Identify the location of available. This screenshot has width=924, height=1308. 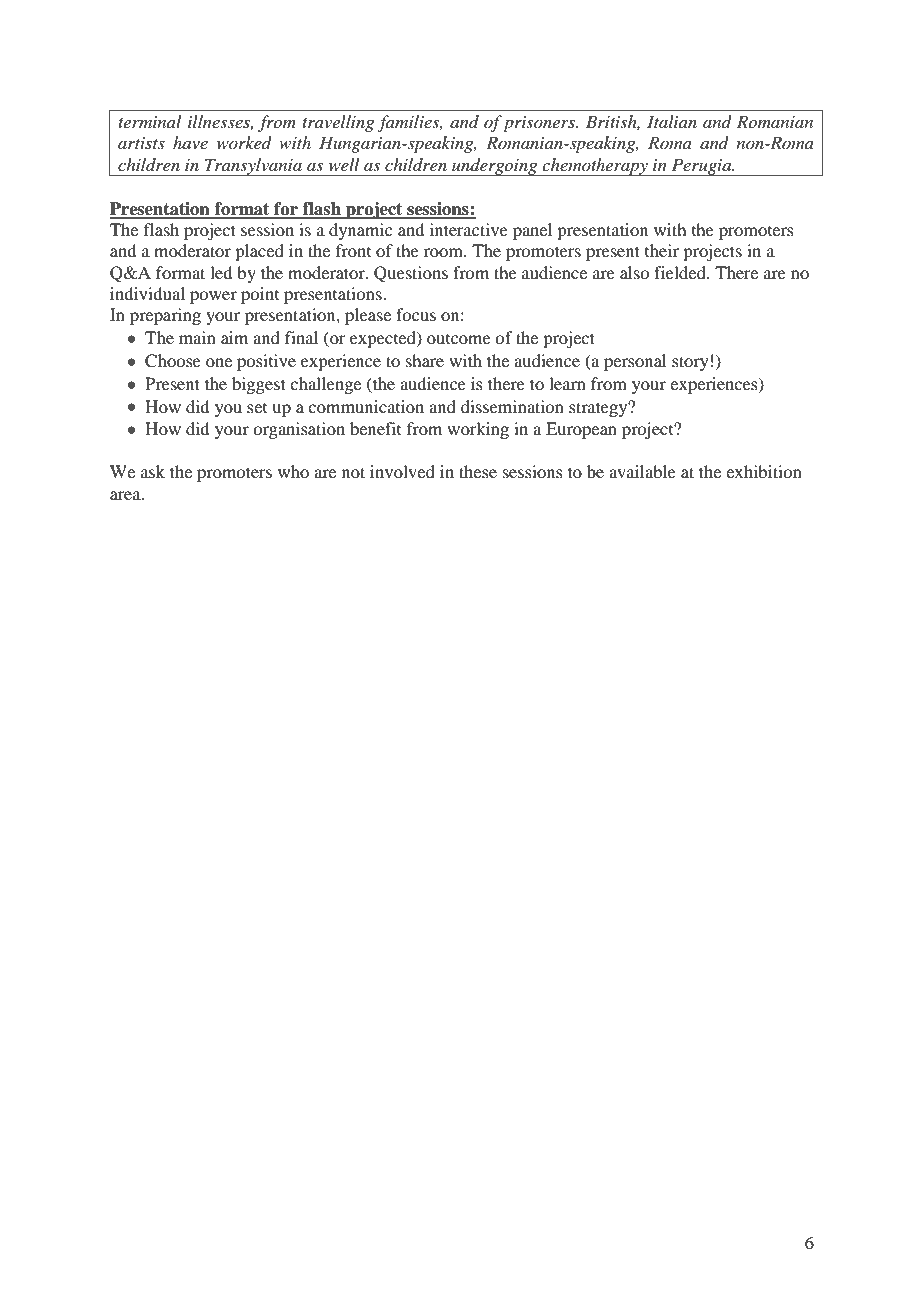
(642, 471).
